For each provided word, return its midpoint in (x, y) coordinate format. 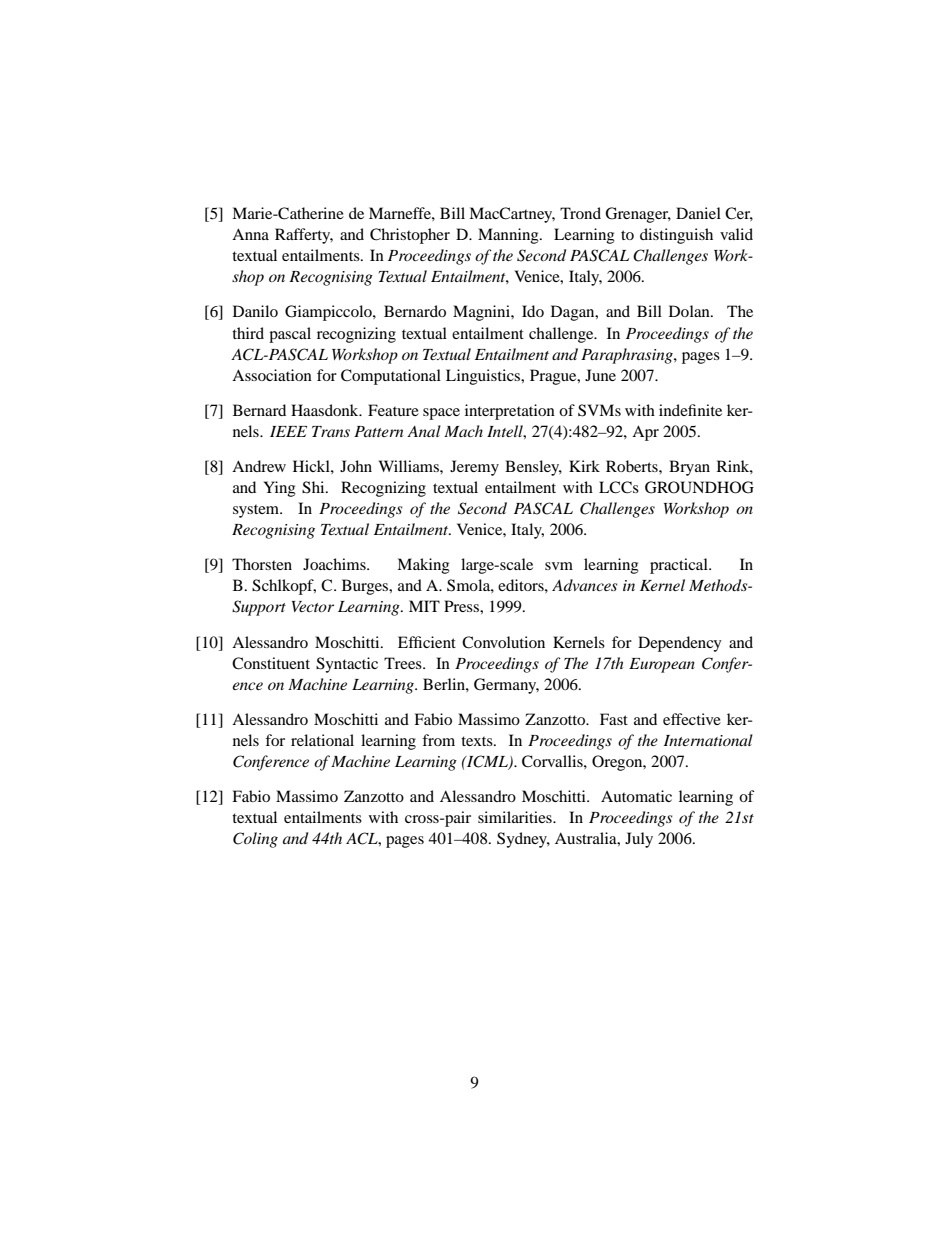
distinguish (676, 236)
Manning (509, 236)
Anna (250, 234)
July (639, 840)
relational (322, 740)
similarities (516, 817)
